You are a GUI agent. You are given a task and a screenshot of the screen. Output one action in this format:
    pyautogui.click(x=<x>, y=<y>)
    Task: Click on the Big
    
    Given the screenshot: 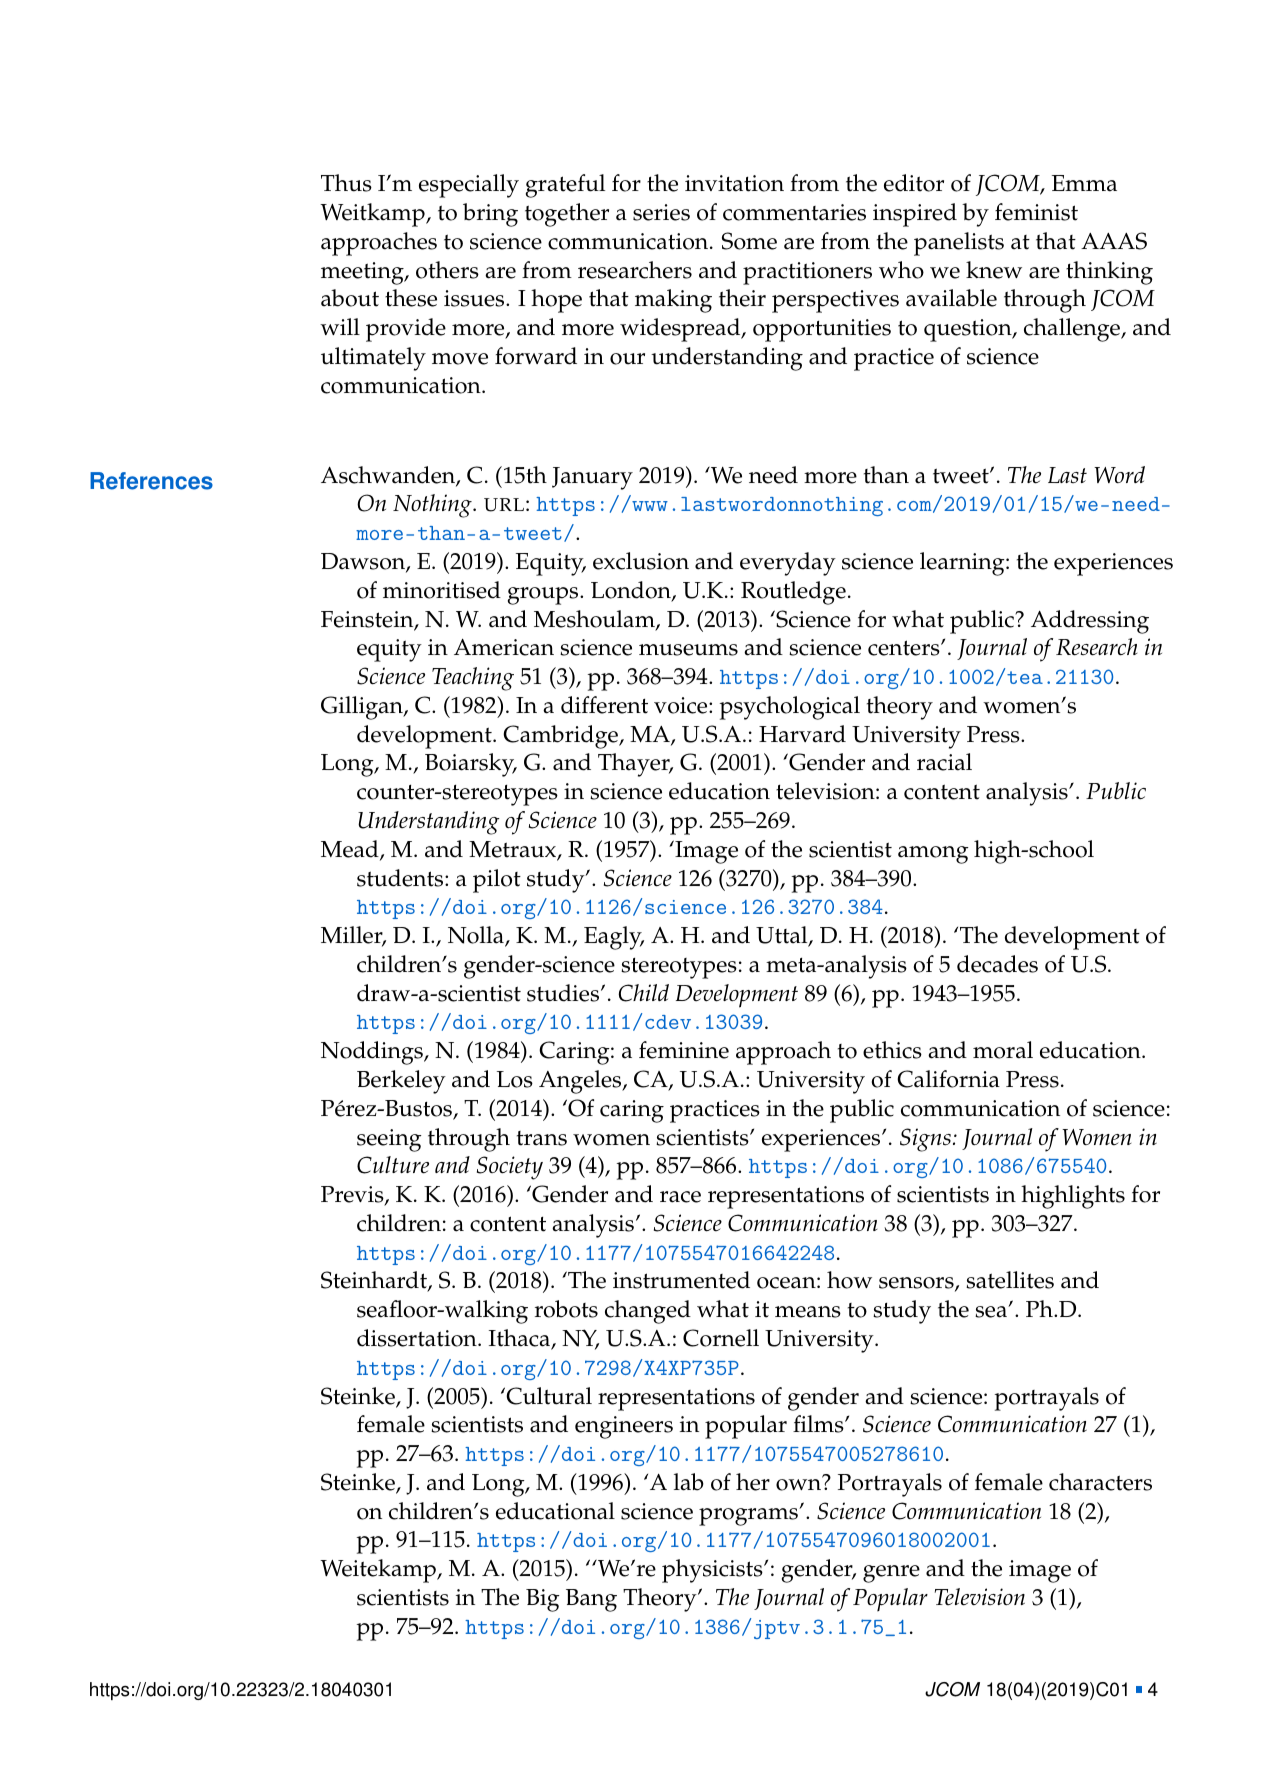 What is the action you would take?
    pyautogui.click(x=542, y=1600)
